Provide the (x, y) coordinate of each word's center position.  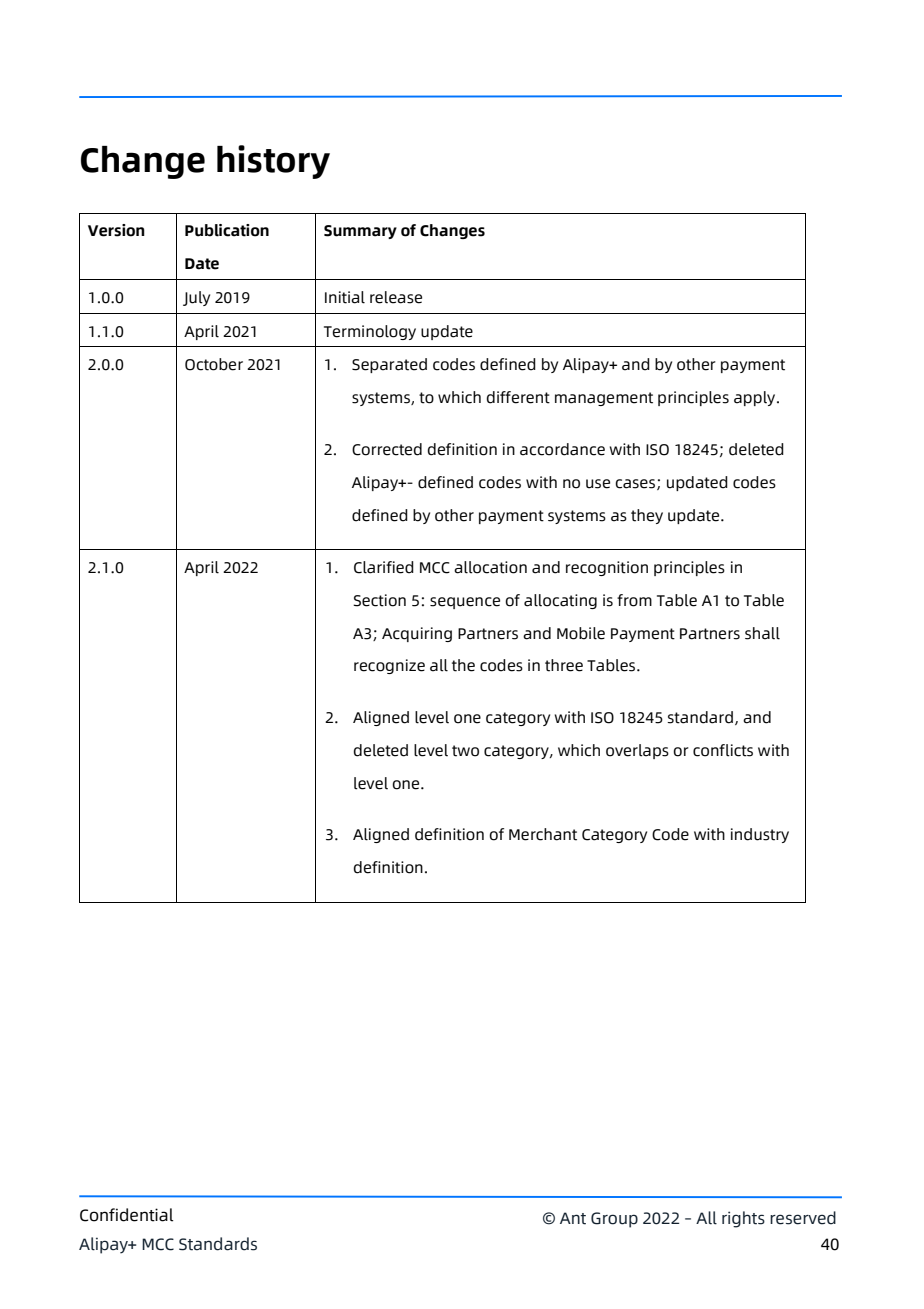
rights (743, 1219)
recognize (389, 666)
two (465, 751)
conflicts (723, 750)
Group (614, 1220)
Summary (360, 232)
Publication (227, 230)
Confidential (126, 1215)
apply (756, 398)
